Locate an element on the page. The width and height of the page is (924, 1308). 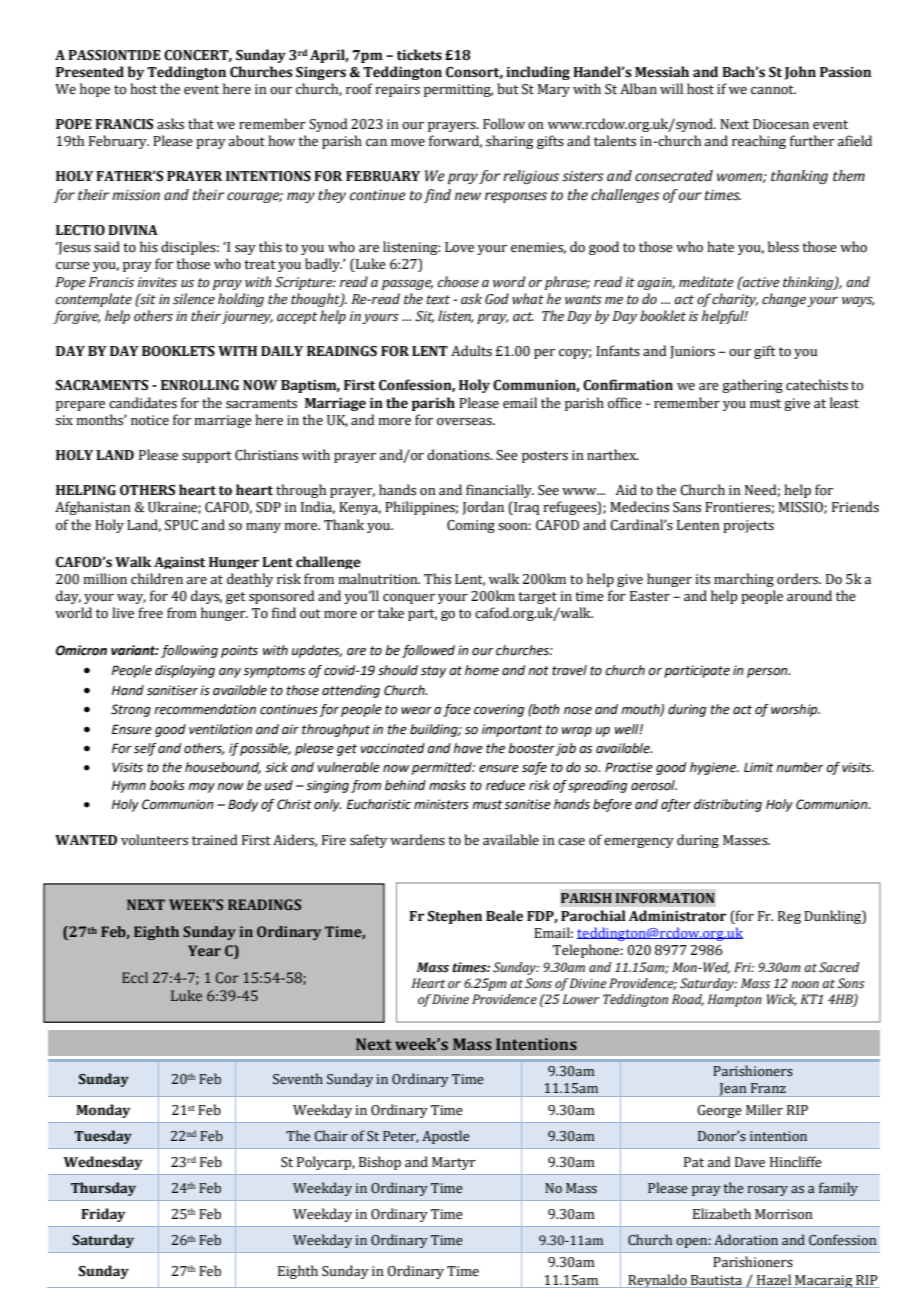
wardens is located at coordinates (417, 840).
